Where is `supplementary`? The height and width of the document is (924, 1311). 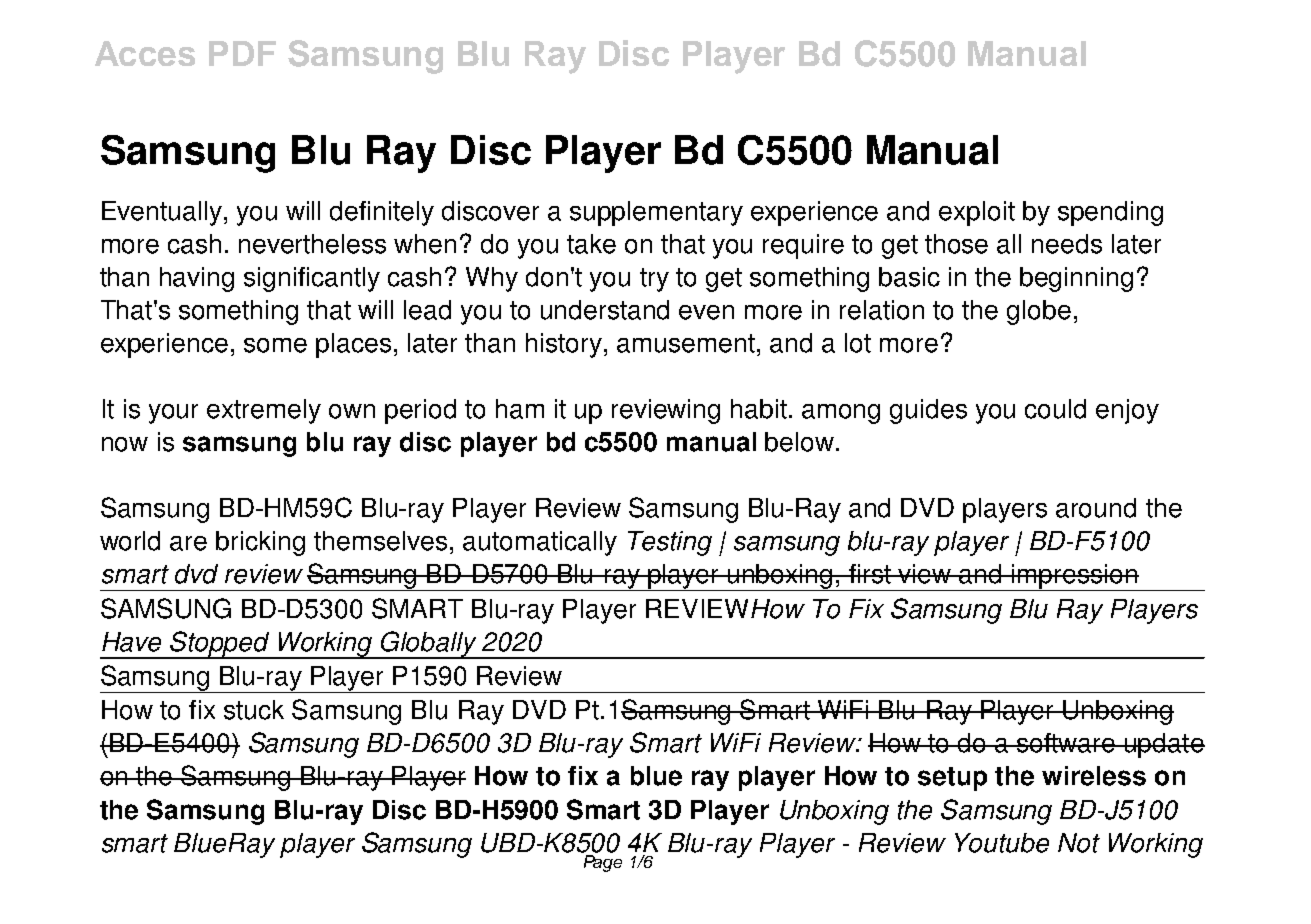 supplementary is located at coordinates (656, 213).
